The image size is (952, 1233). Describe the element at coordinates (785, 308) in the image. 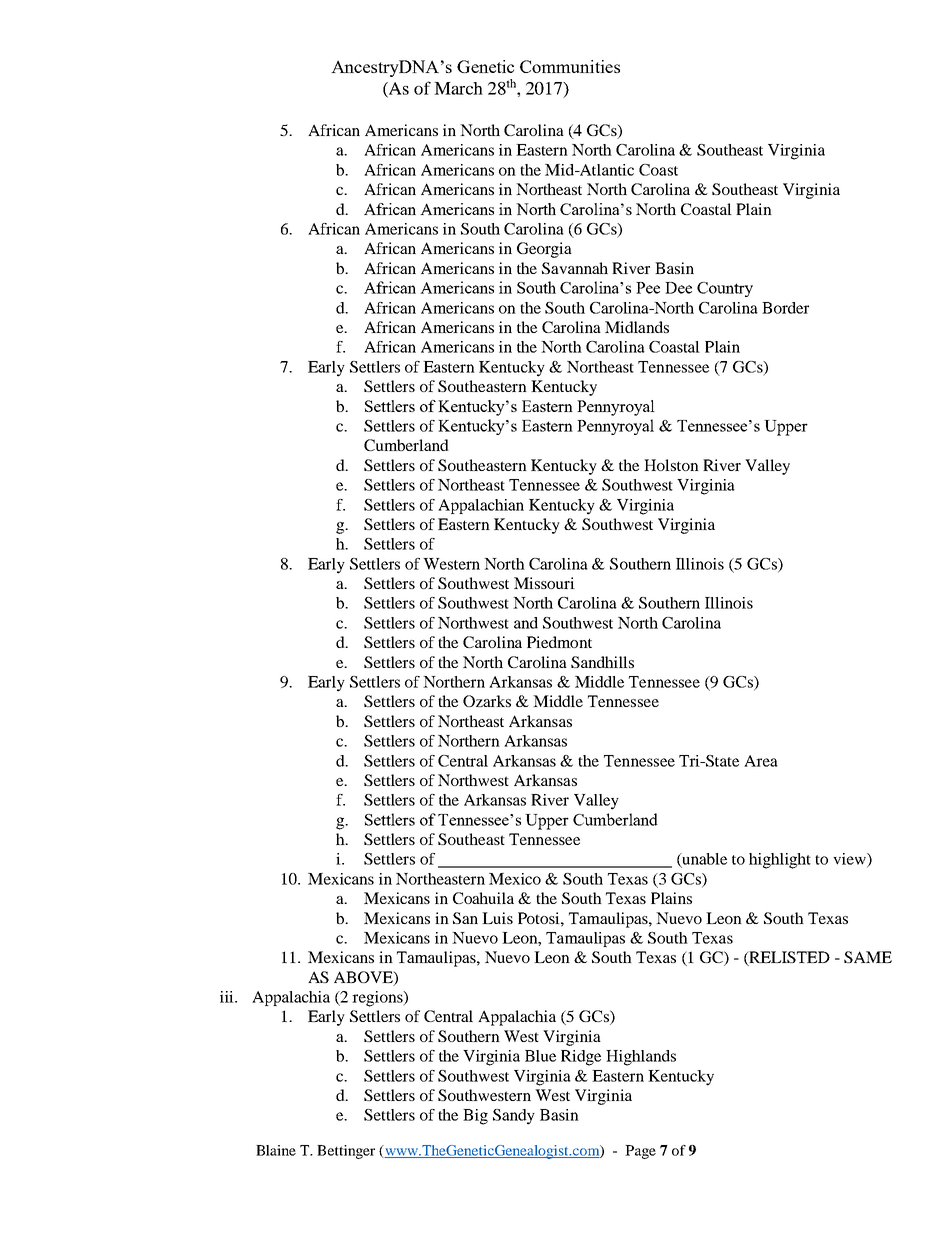

I see `Border` at that location.
